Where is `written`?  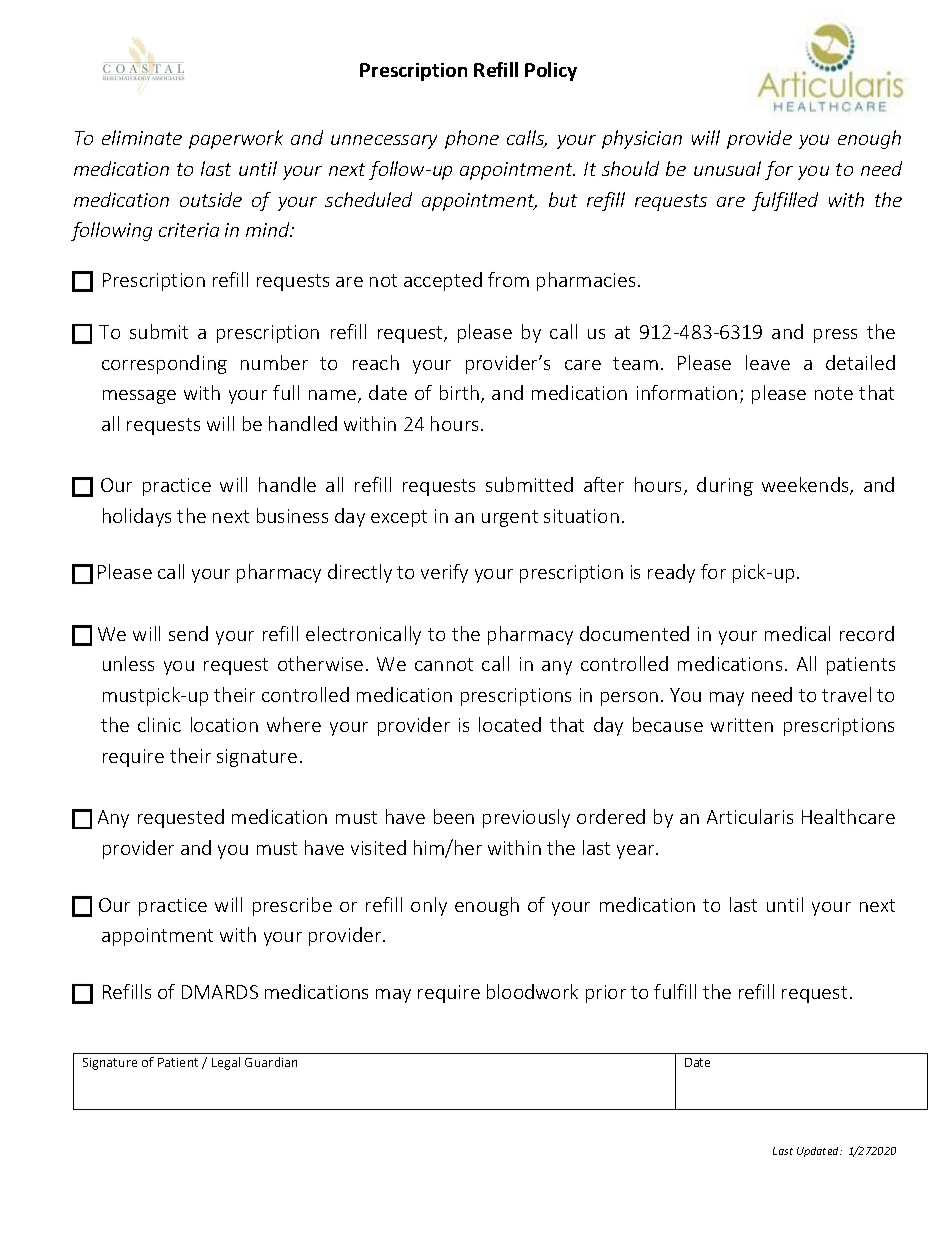 written is located at coordinates (742, 725).
